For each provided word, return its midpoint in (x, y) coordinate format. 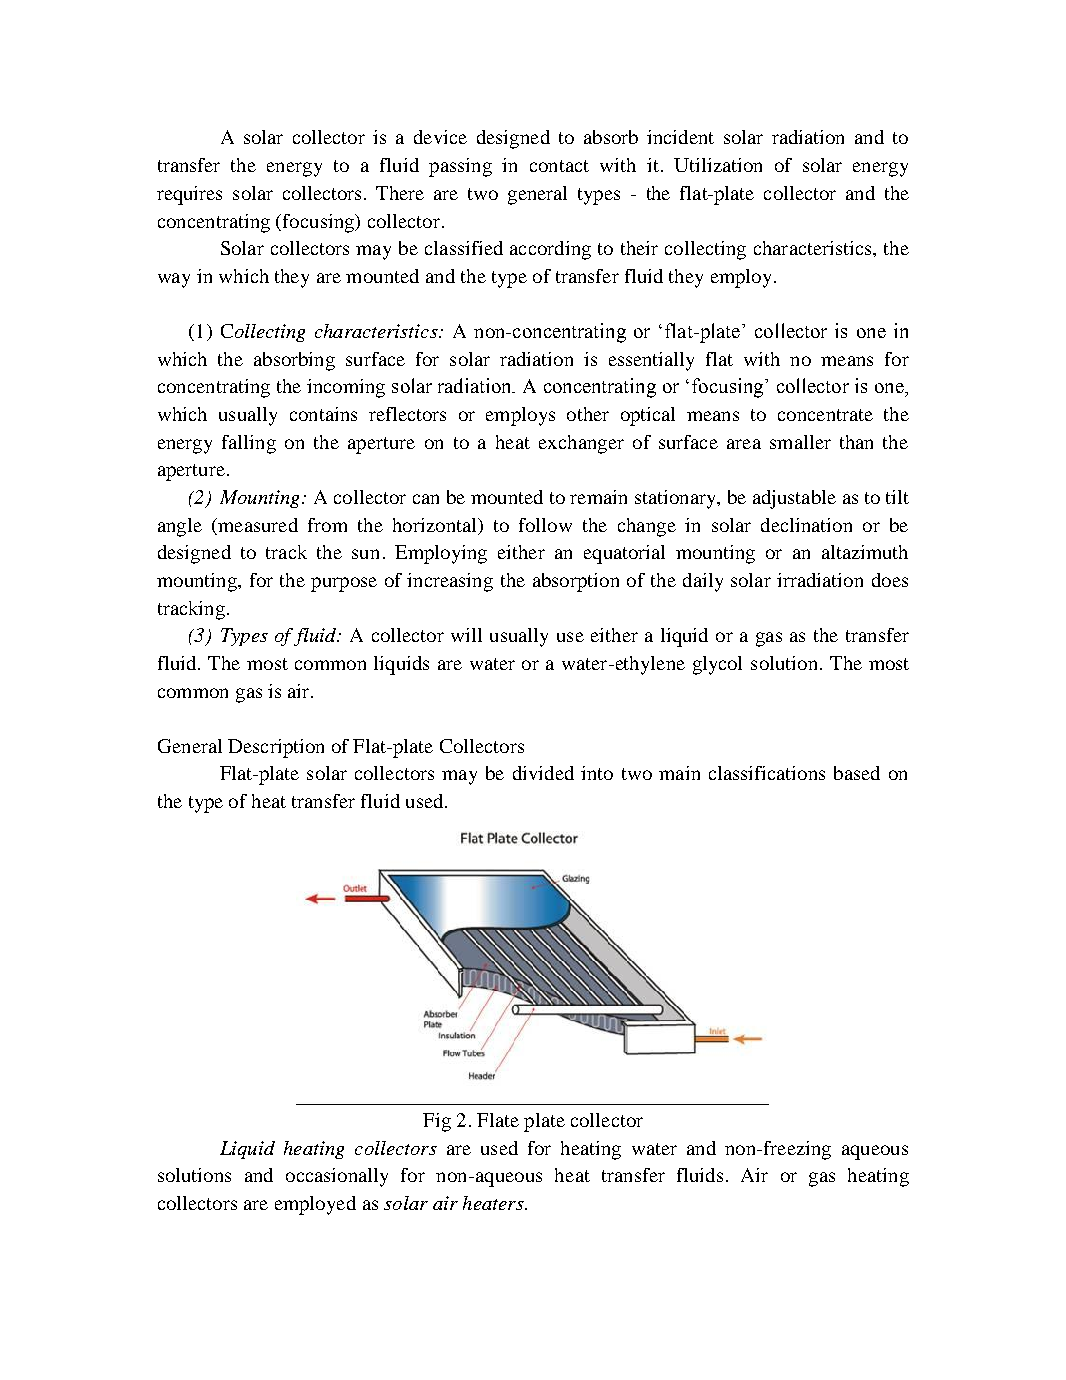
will (466, 635)
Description (276, 748)
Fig (437, 1122)
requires (189, 195)
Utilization (718, 165)
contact (559, 166)
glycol (717, 665)
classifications (767, 773)
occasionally (337, 1177)
